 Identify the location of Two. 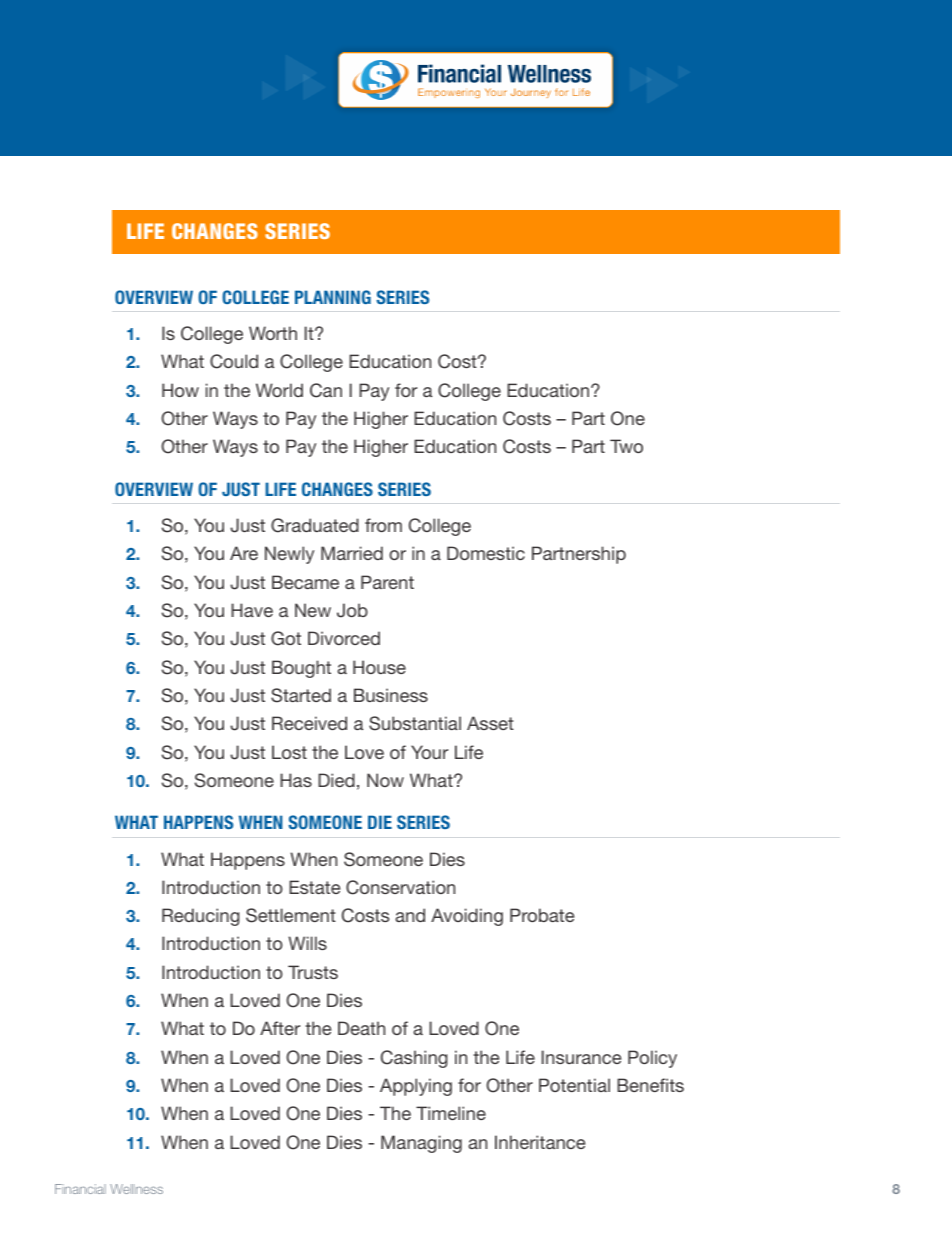
(626, 446).
